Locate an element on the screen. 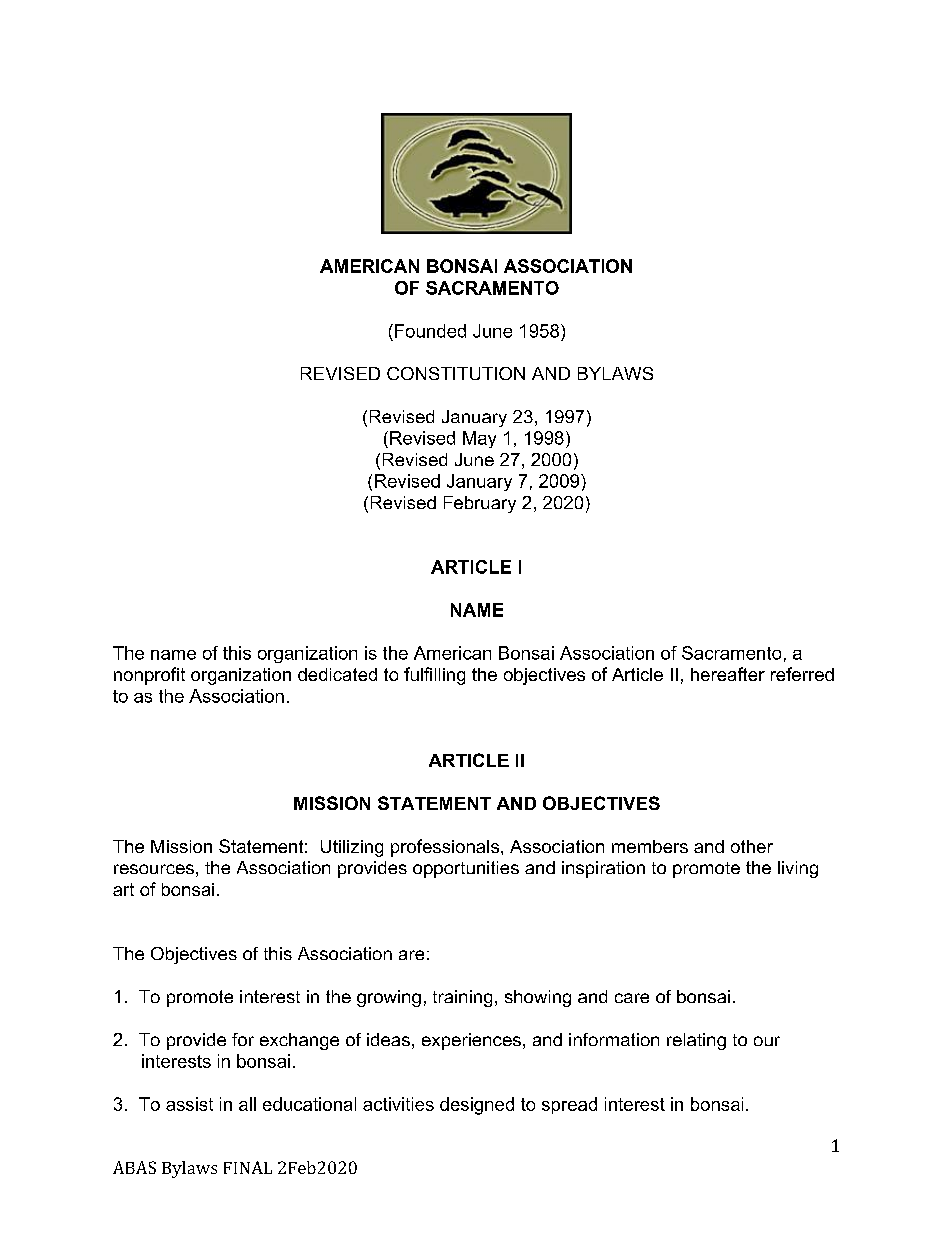 The height and width of the screenshot is (1233, 952). hereafter is located at coordinates (728, 674).
